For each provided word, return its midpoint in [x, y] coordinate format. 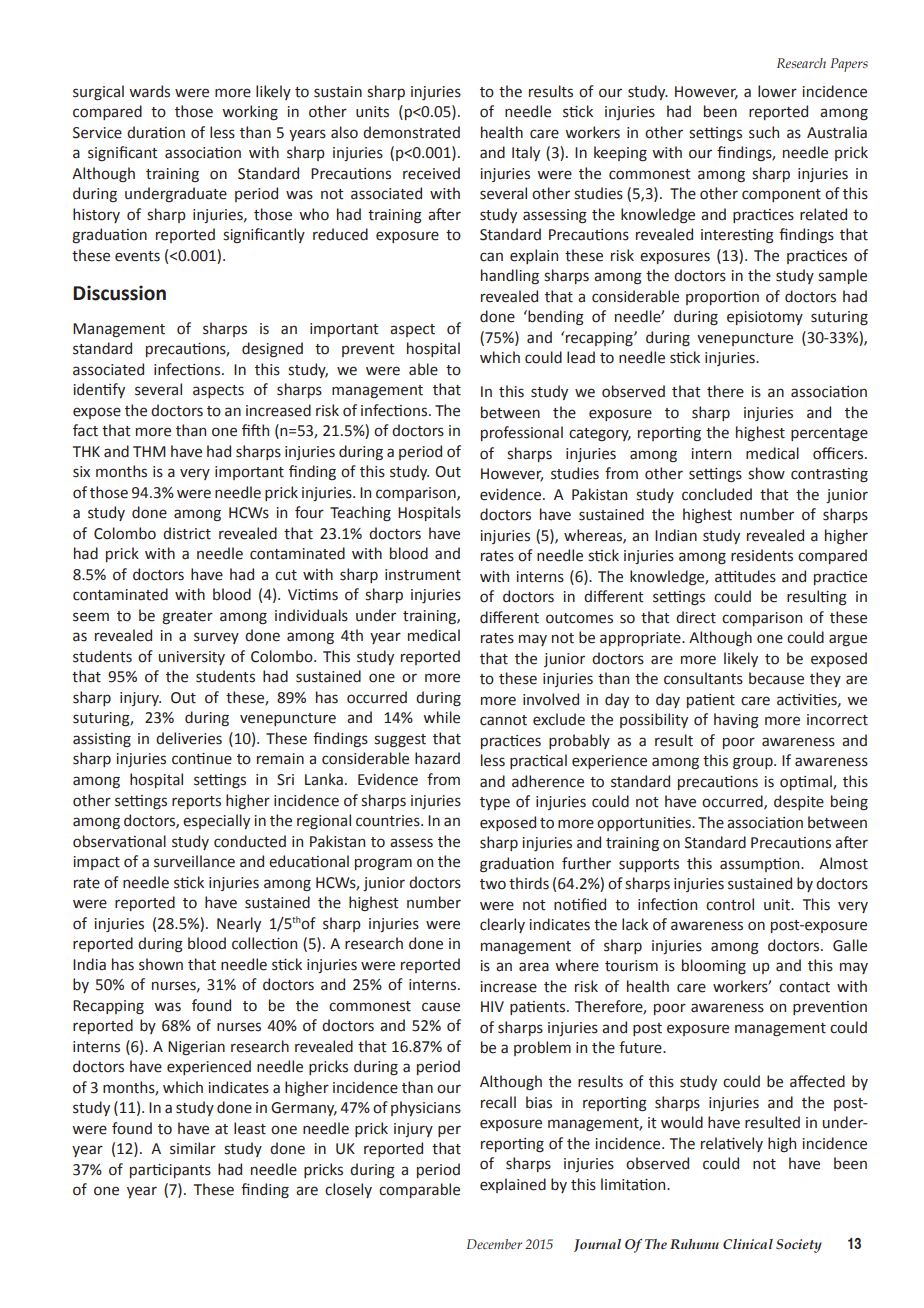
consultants [703, 678]
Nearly [239, 924]
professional [522, 433]
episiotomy [765, 318]
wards [149, 91]
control [730, 904]
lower [777, 91]
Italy [526, 153]
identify [99, 390]
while [441, 717]
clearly [502, 925]
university [192, 658]
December [494, 1244]
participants [170, 1171]
